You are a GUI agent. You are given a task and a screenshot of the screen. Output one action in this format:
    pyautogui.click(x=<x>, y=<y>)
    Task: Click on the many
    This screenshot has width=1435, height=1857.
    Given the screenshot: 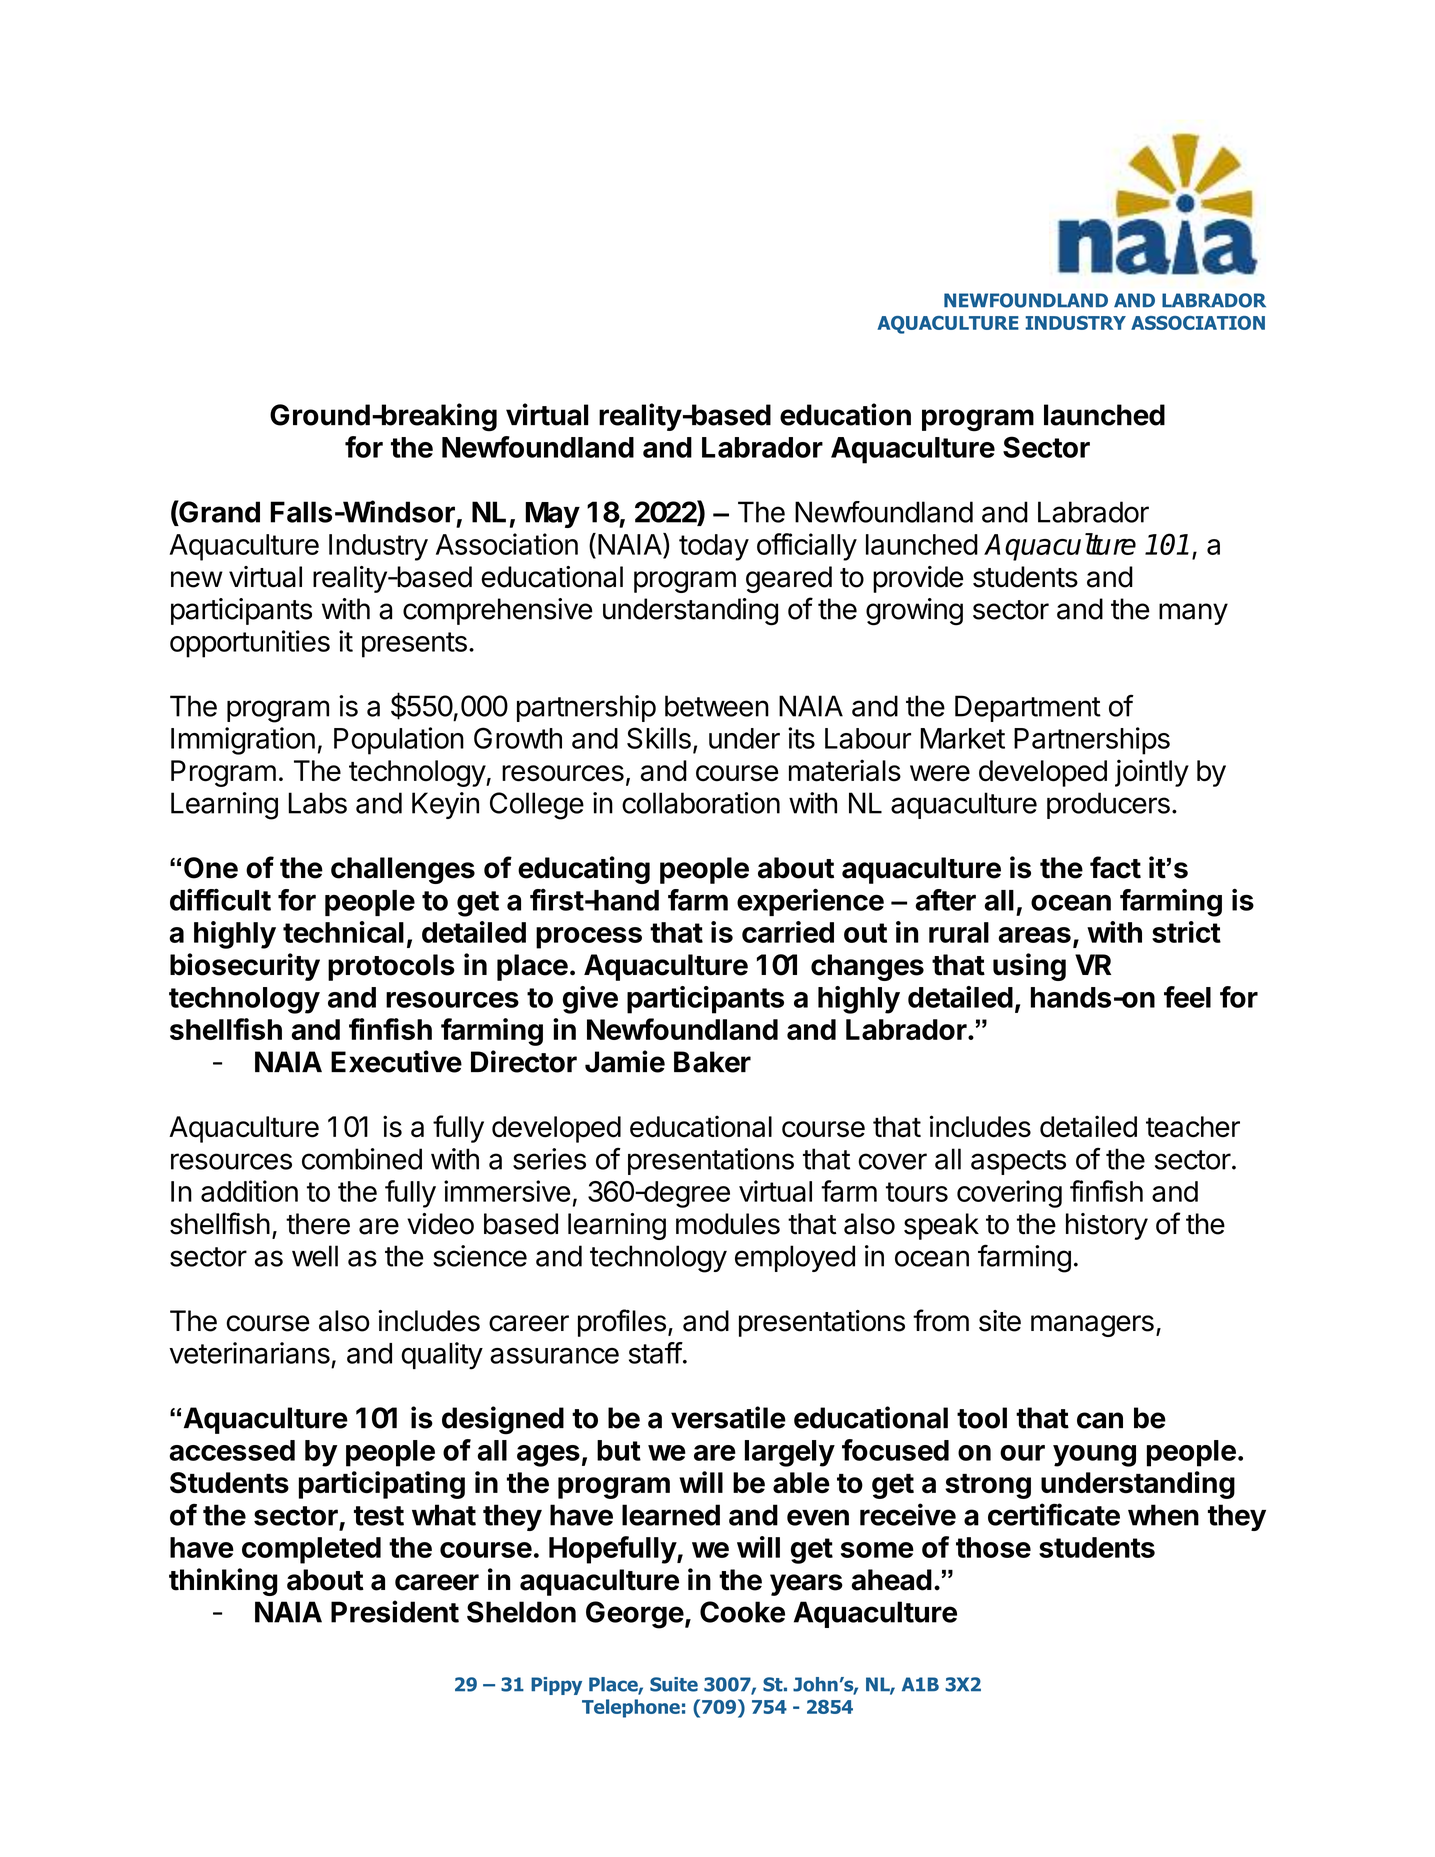 What is the action you would take?
    pyautogui.click(x=1193, y=614)
